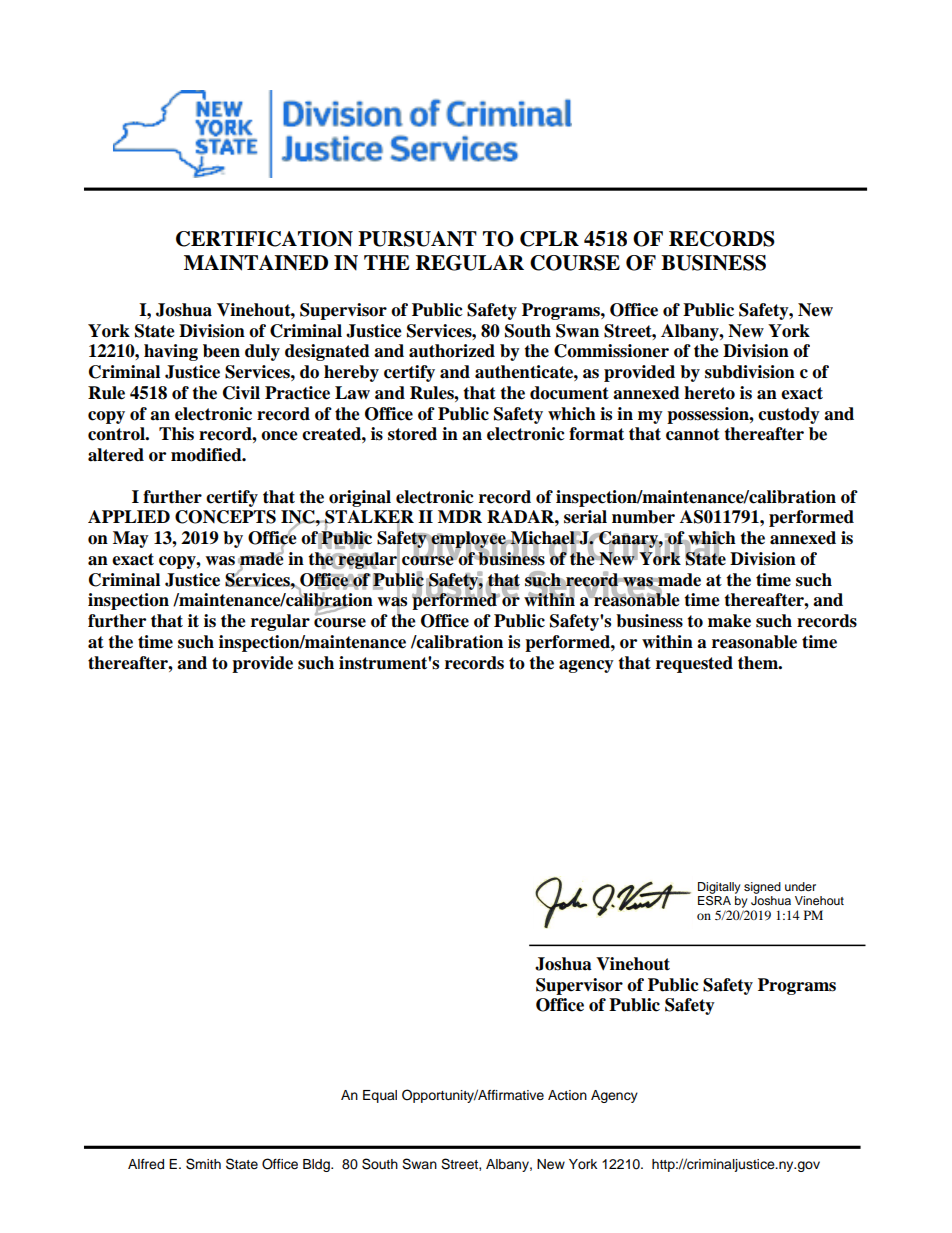  Describe the element at coordinates (380, 1096) in the page. I see `Equal` at that location.
